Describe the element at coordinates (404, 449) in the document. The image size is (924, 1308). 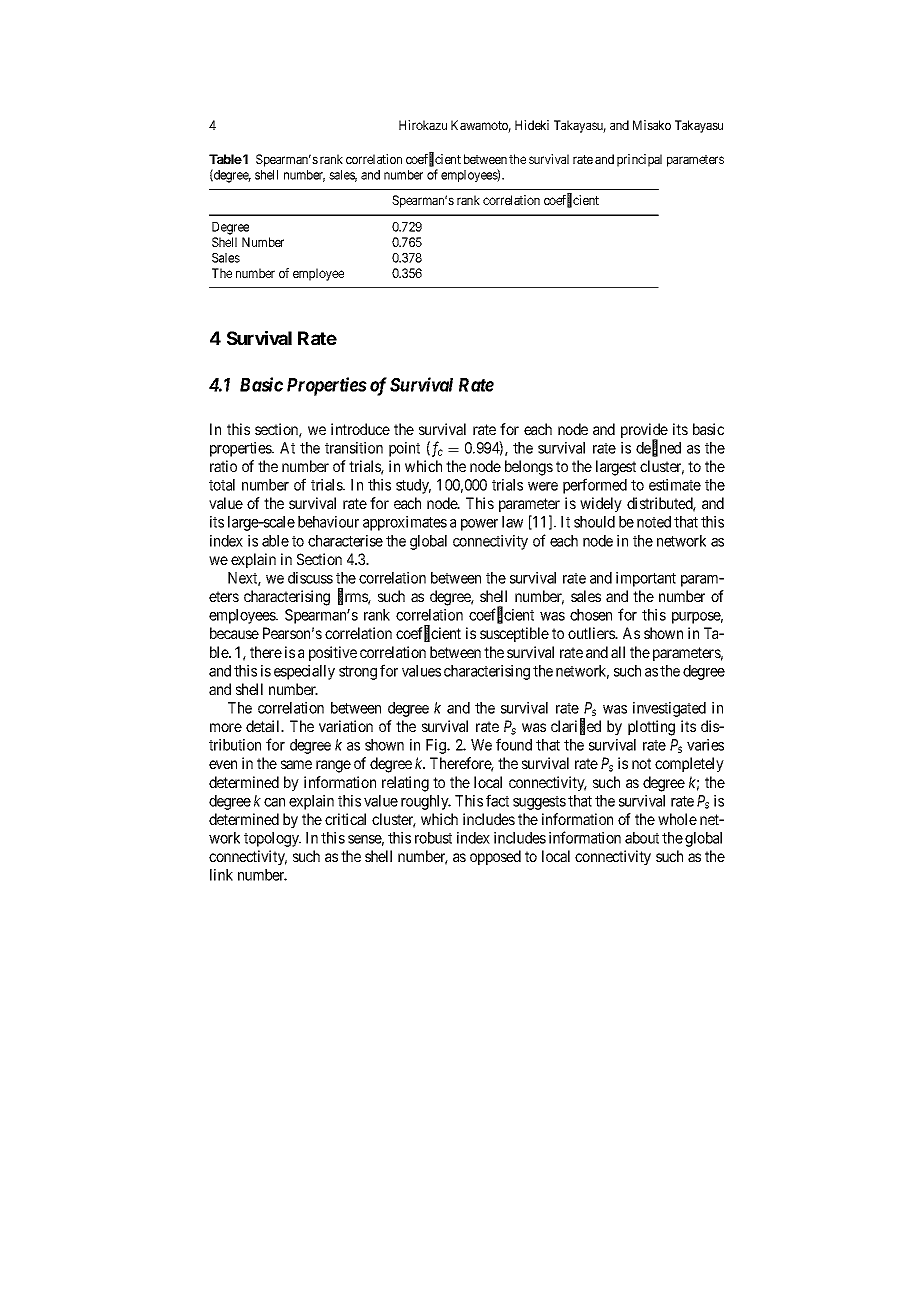
I see `point` at that location.
